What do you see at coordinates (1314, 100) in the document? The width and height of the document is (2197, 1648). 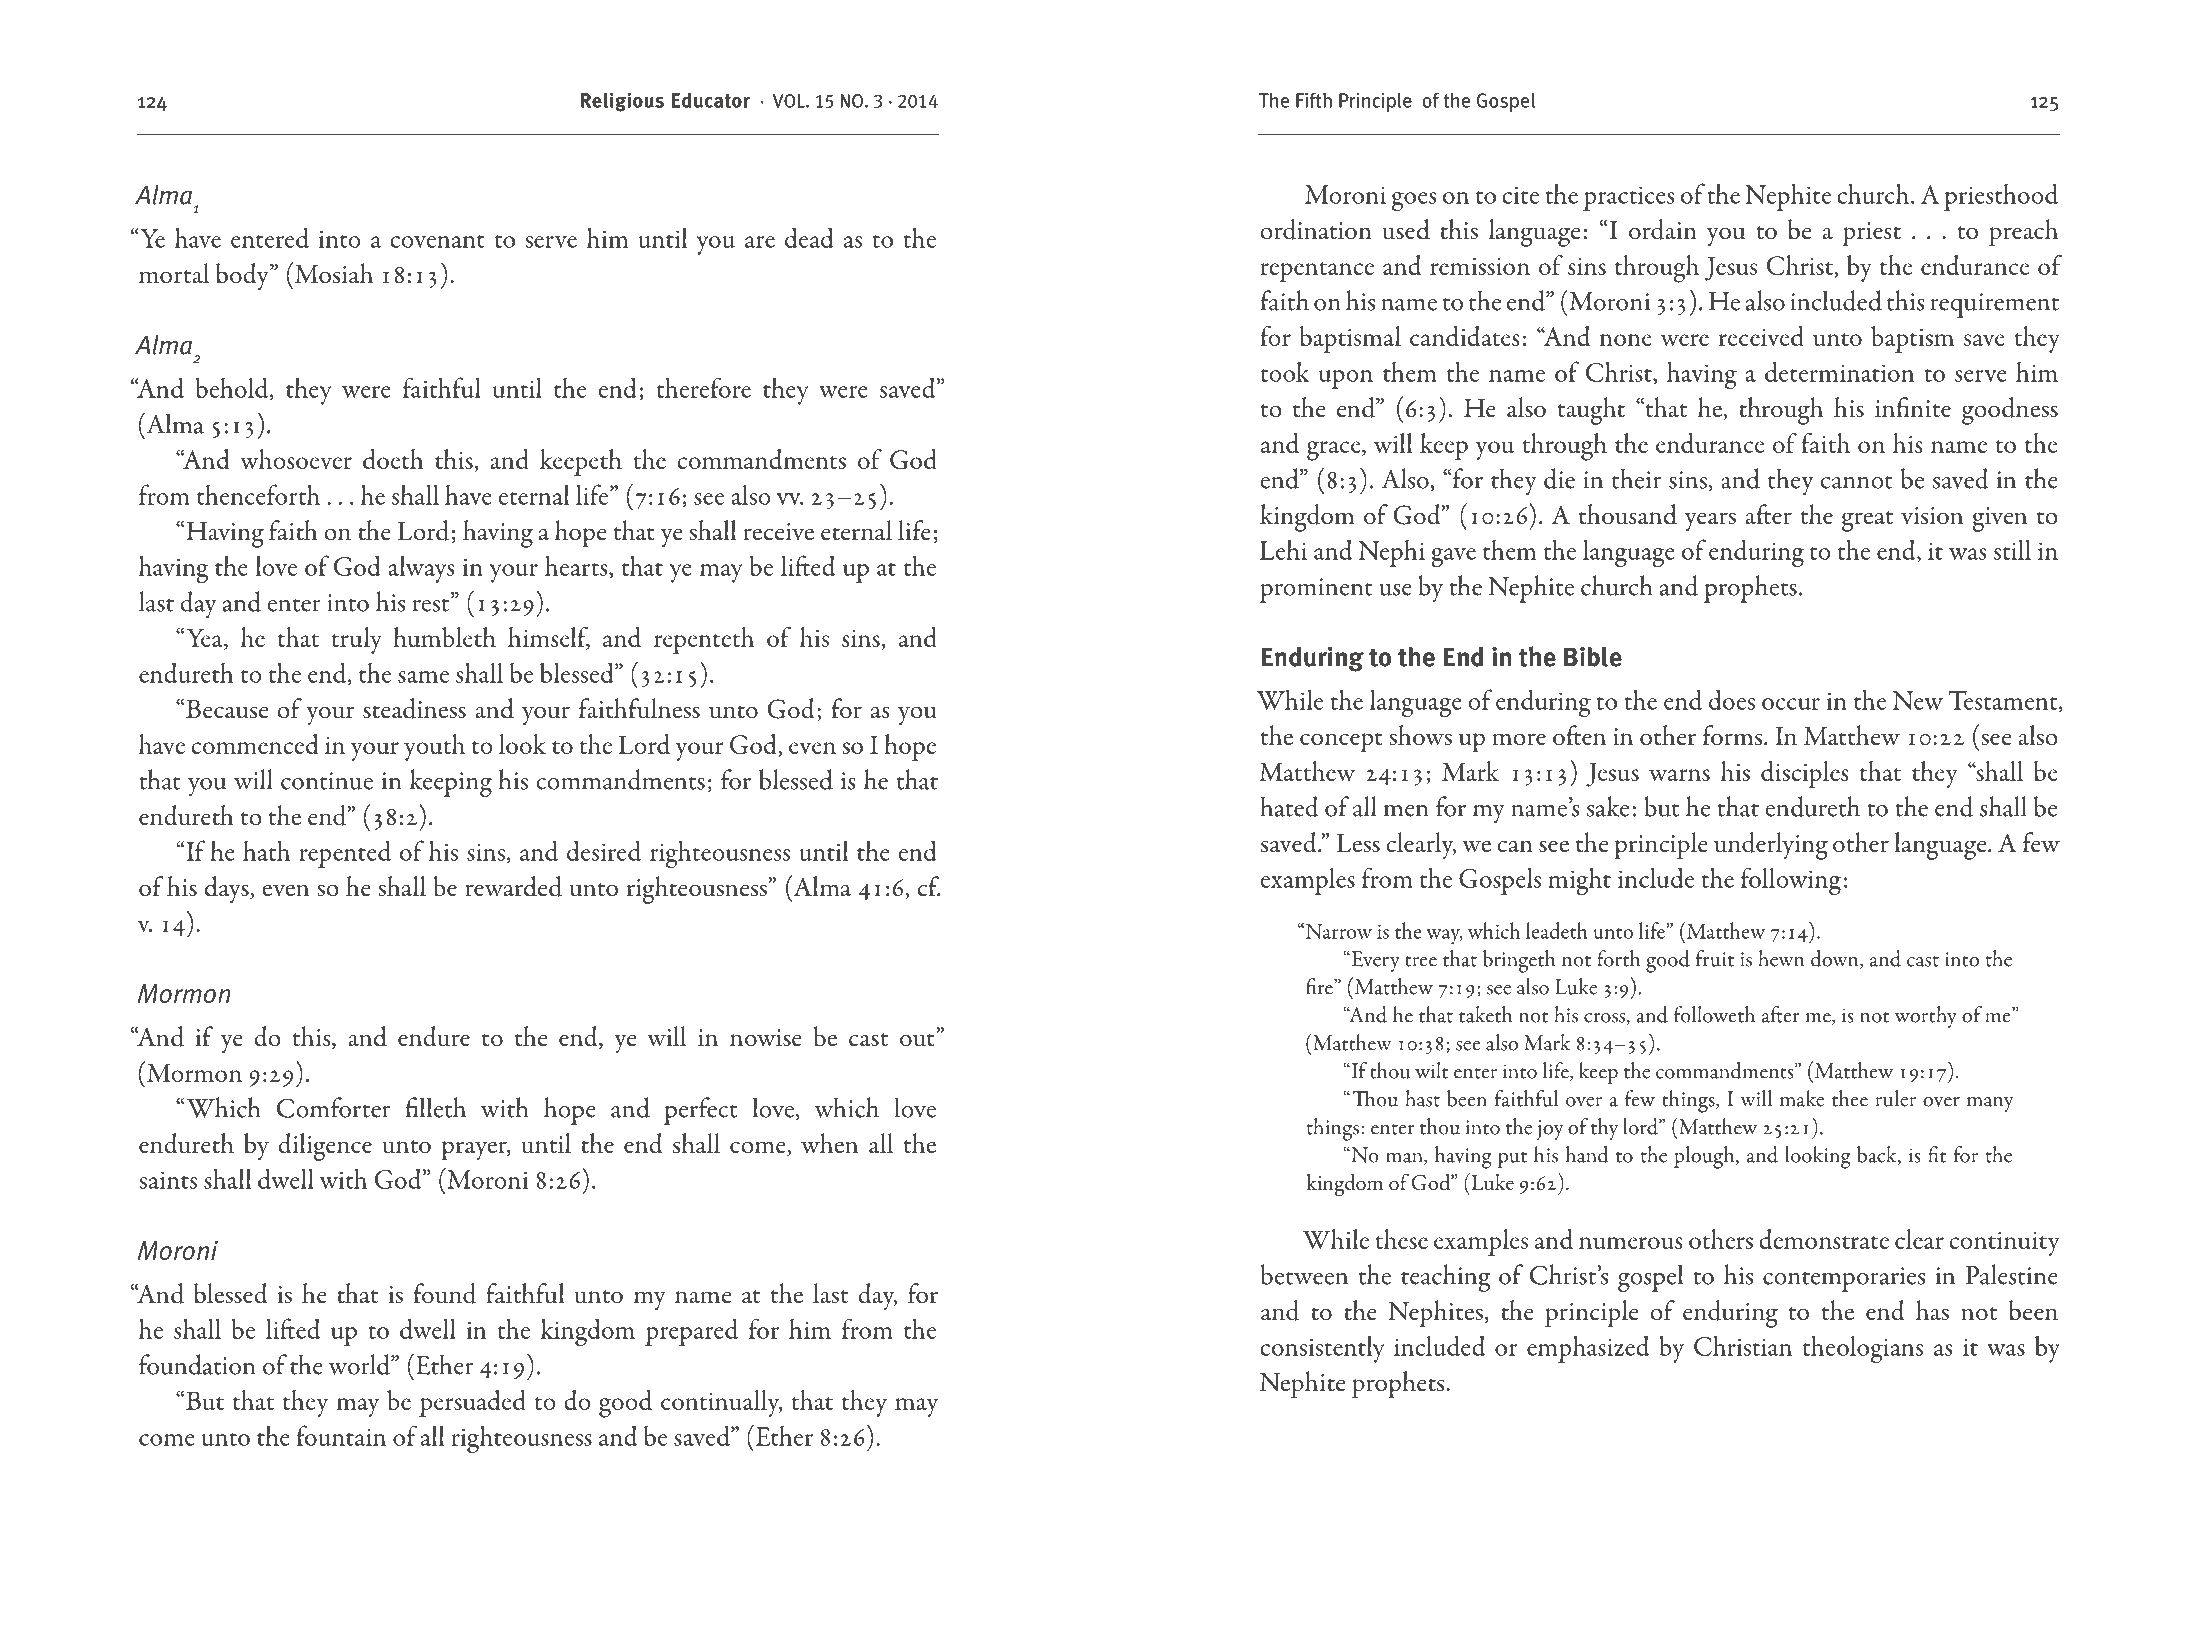 I see `Fifth` at bounding box center [1314, 100].
